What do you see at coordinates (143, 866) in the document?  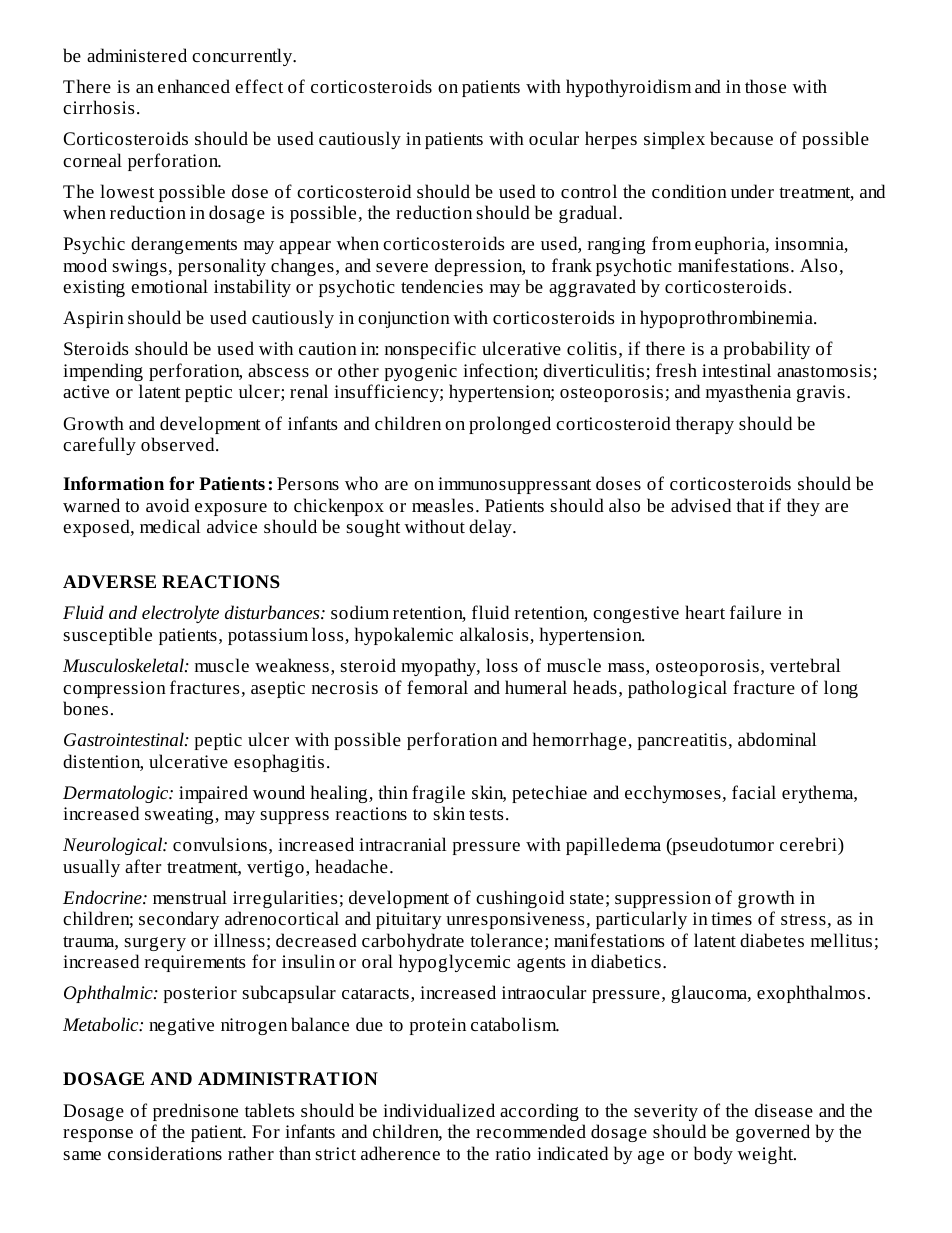 I see `after` at bounding box center [143, 866].
